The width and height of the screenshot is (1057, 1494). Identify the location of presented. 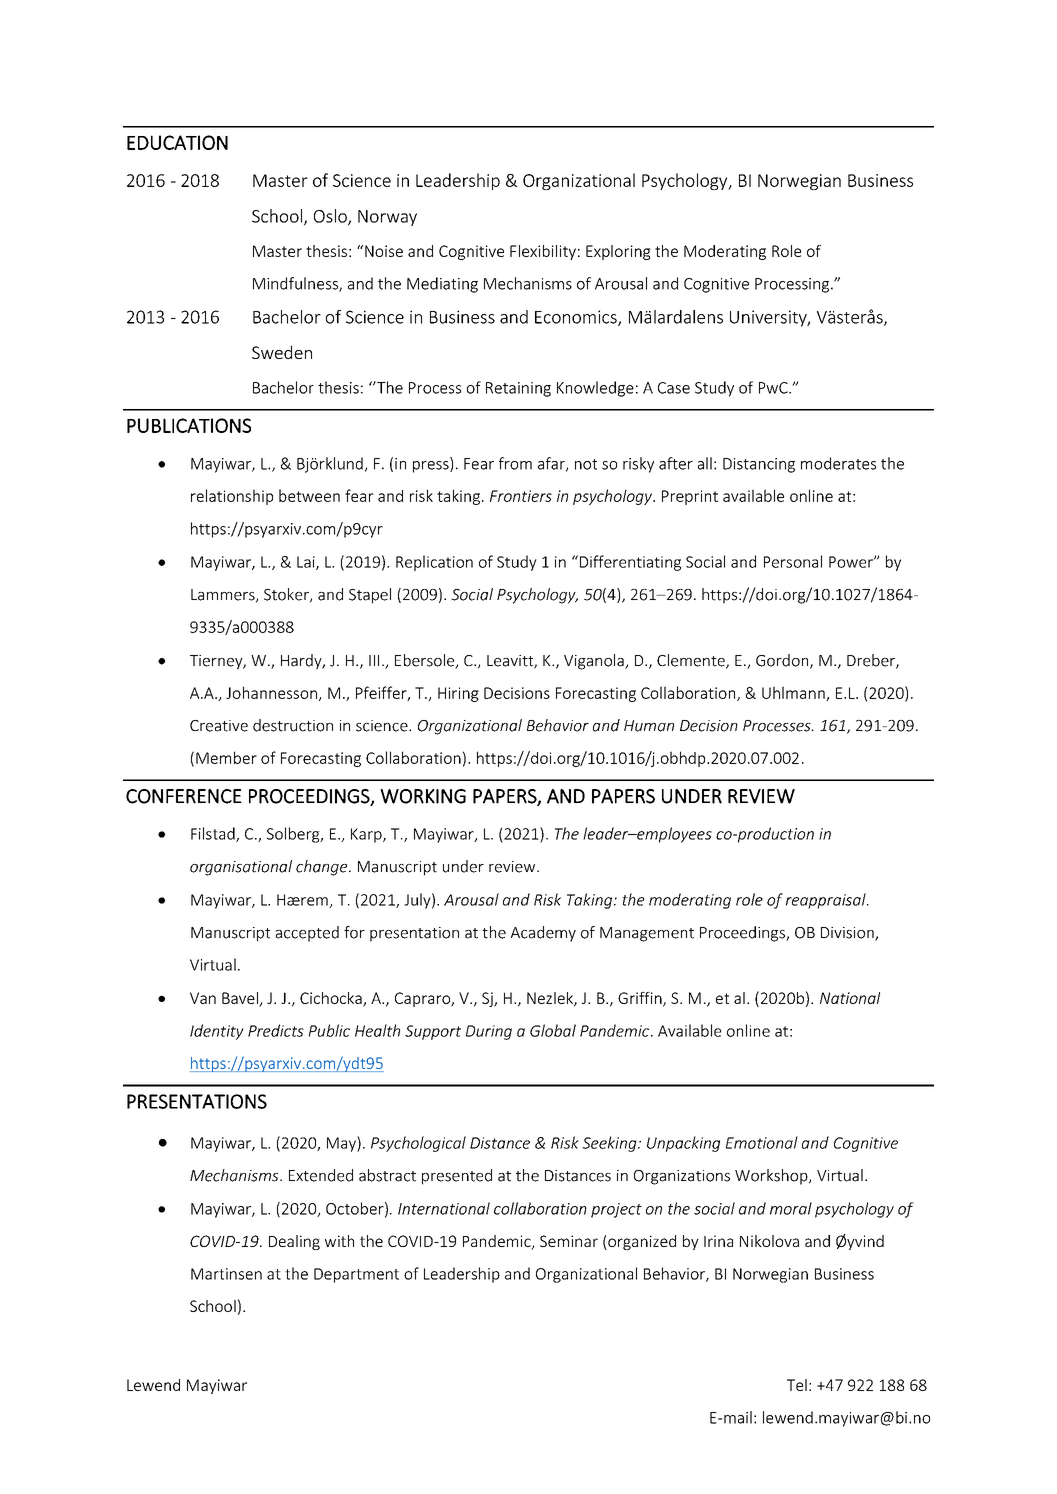
(457, 1177).
